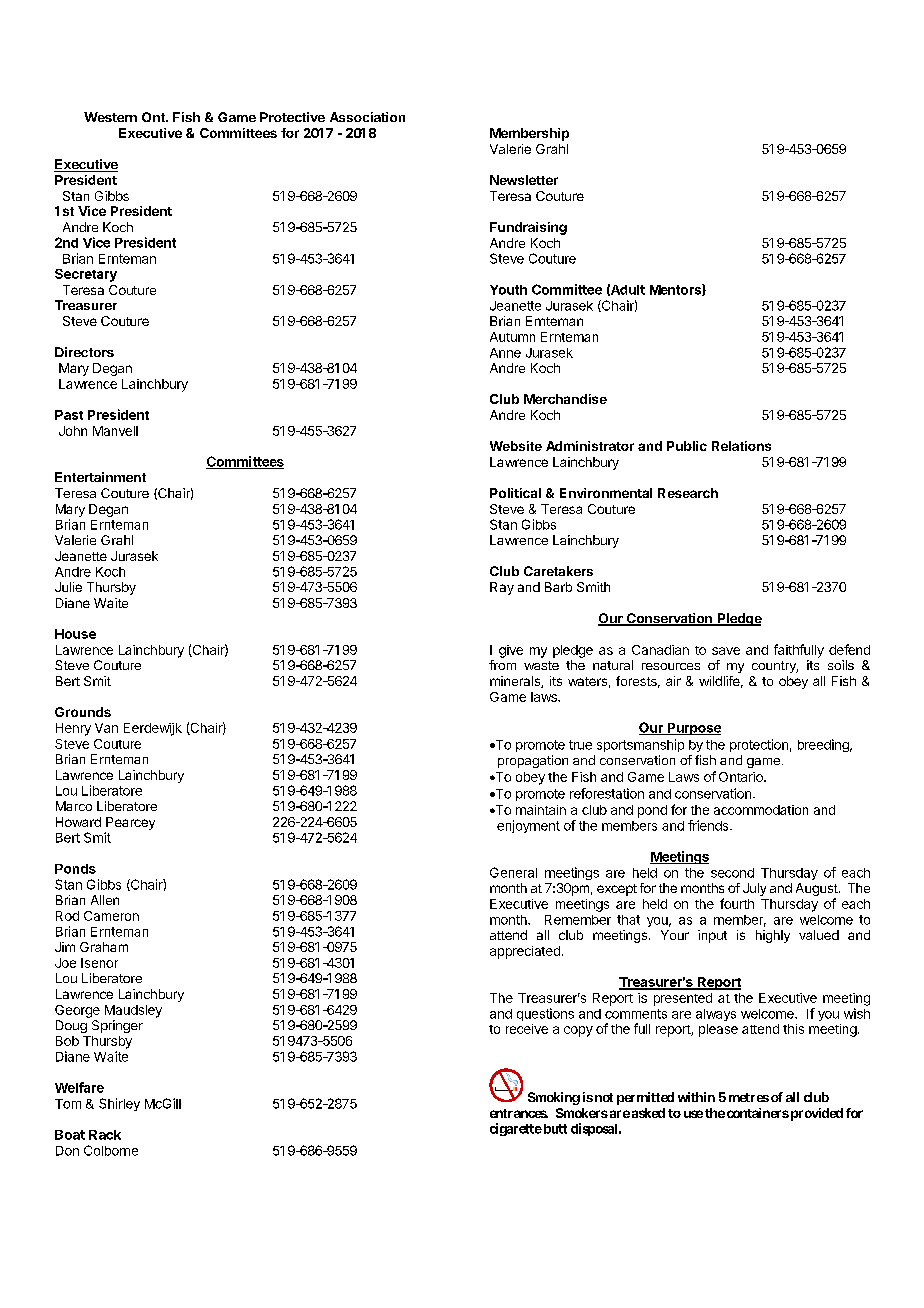 This screenshot has height=1308, width=924. I want to click on Allen, so click(105, 900).
